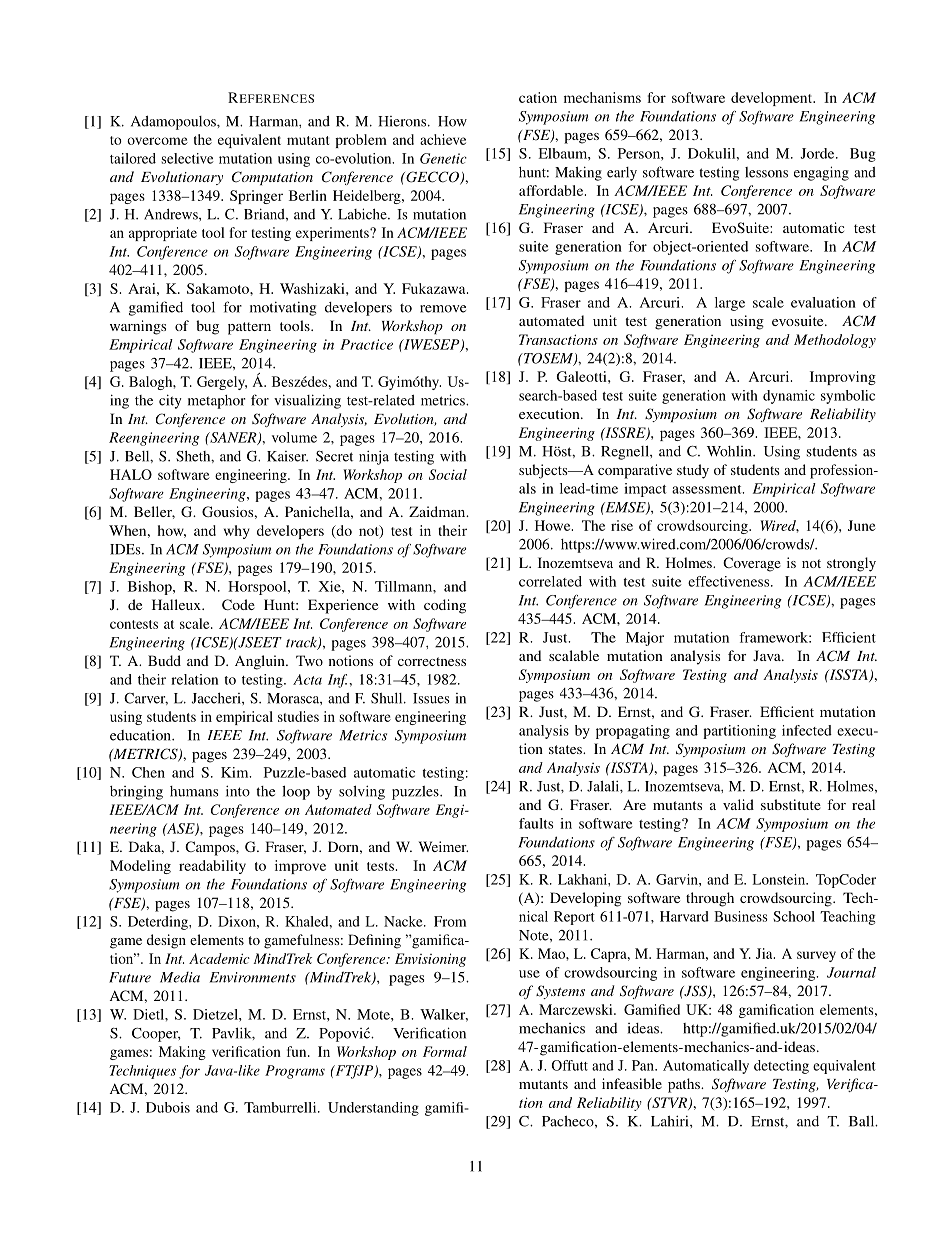  What do you see at coordinates (187, 158) in the document?
I see `selective` at bounding box center [187, 158].
